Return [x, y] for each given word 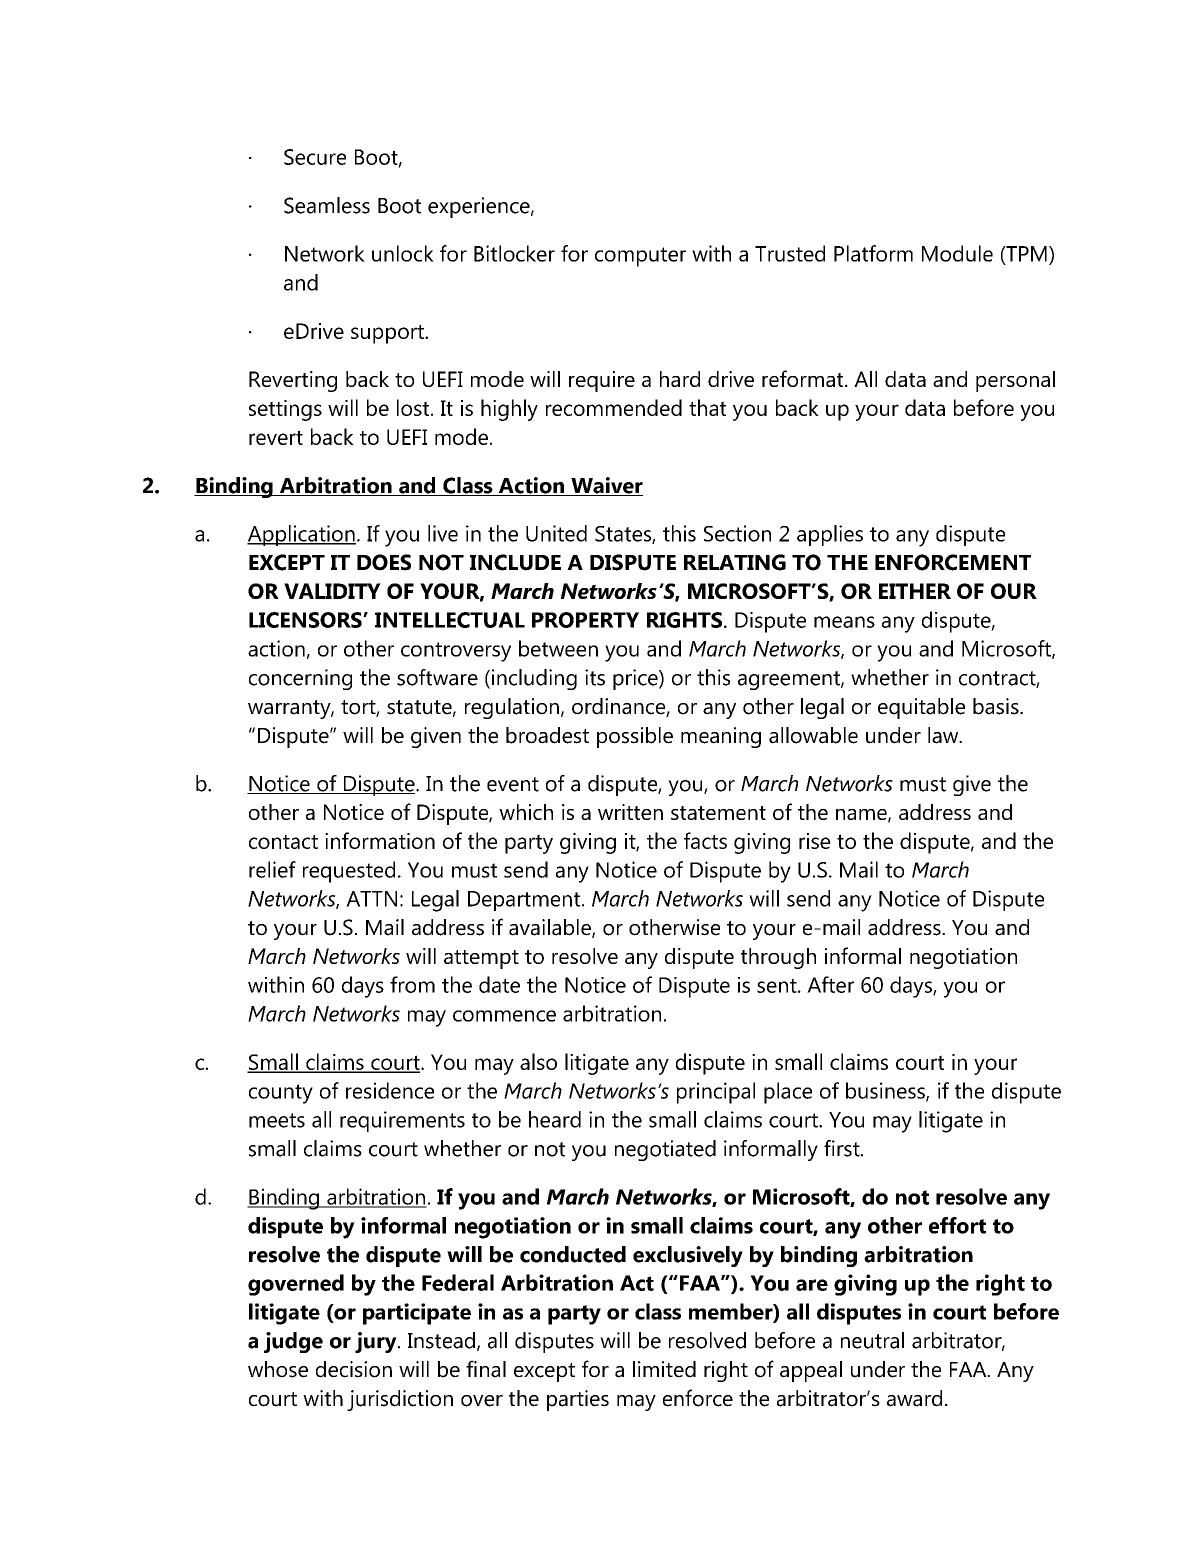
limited [664, 1369]
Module [957, 253]
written [630, 812]
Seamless [327, 205]
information [380, 840]
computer [640, 257]
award [914, 1398]
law [944, 735]
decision [354, 1369]
